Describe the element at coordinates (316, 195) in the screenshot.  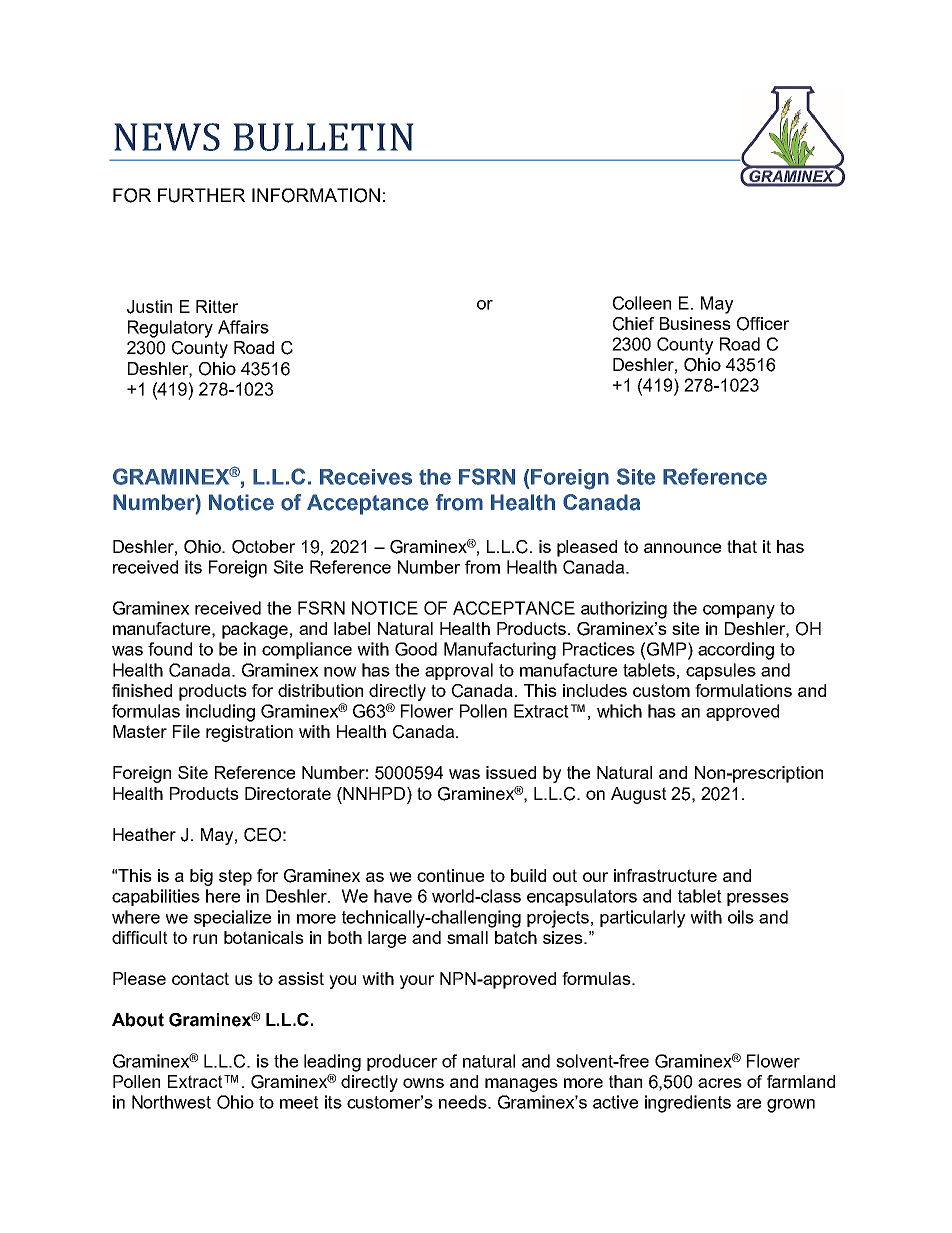
I see `INFORMATION` at that location.
